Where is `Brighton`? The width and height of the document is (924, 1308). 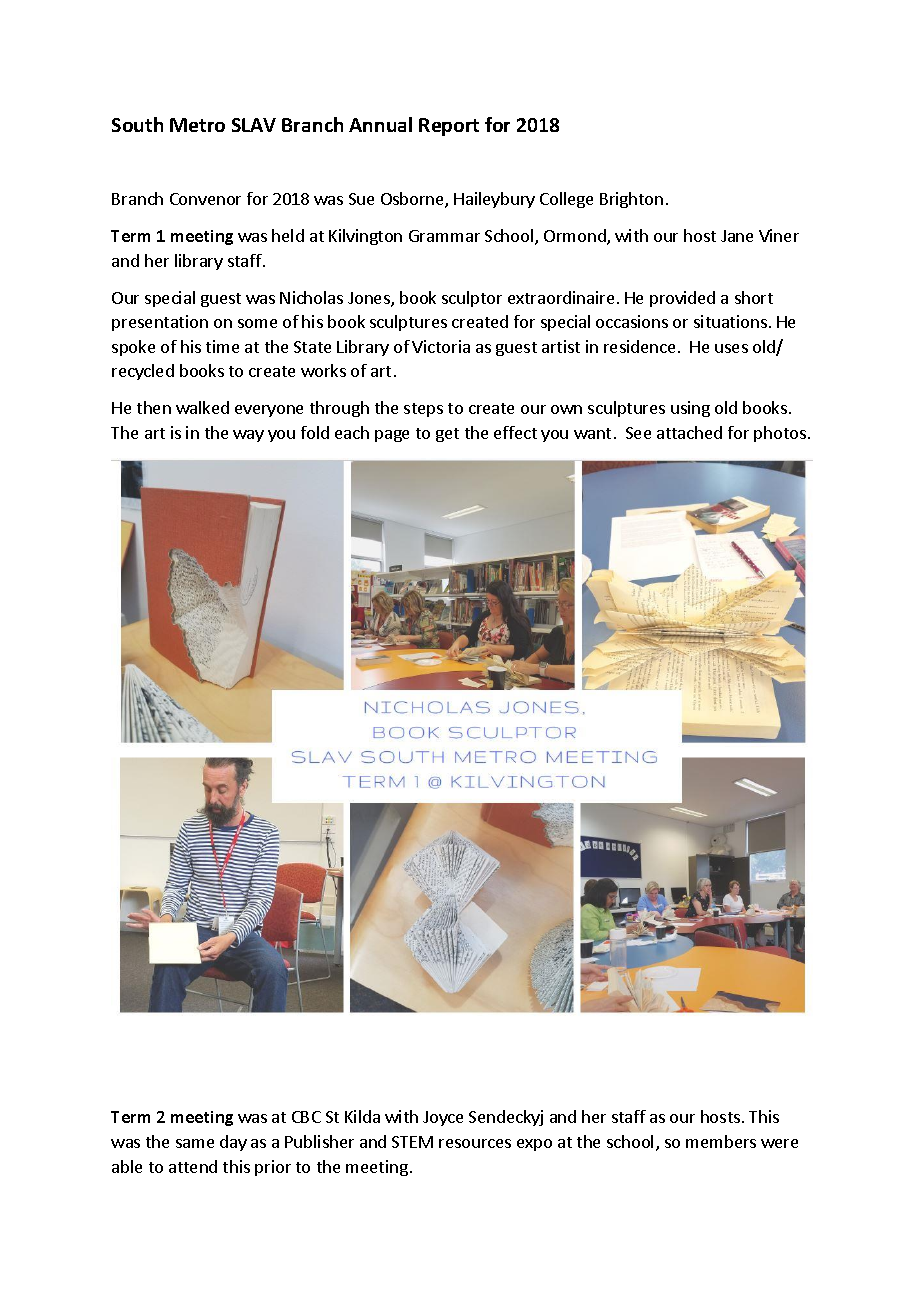
Brighton is located at coordinates (631, 200).
